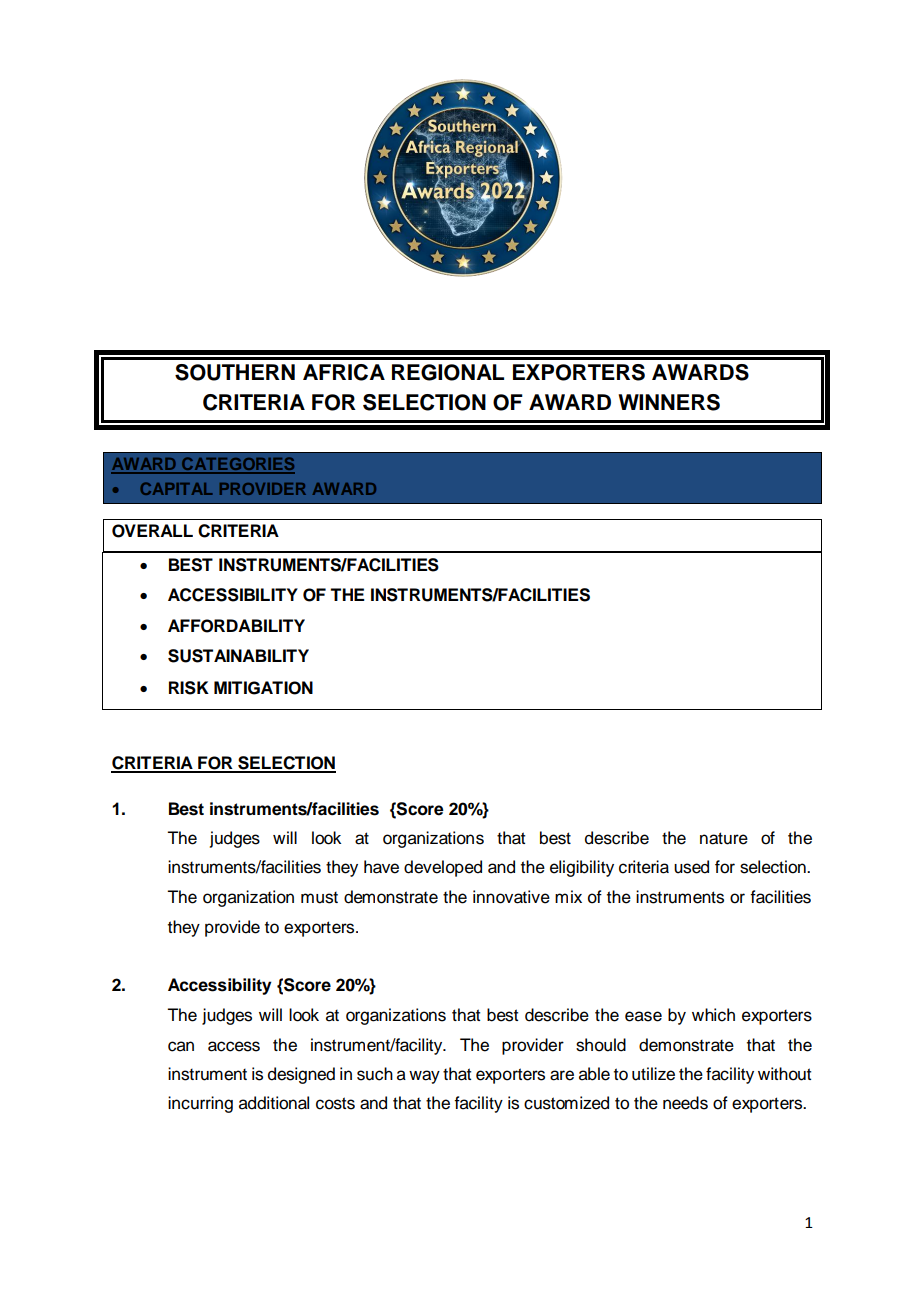  I want to click on SOUTHERN, so click(235, 372).
